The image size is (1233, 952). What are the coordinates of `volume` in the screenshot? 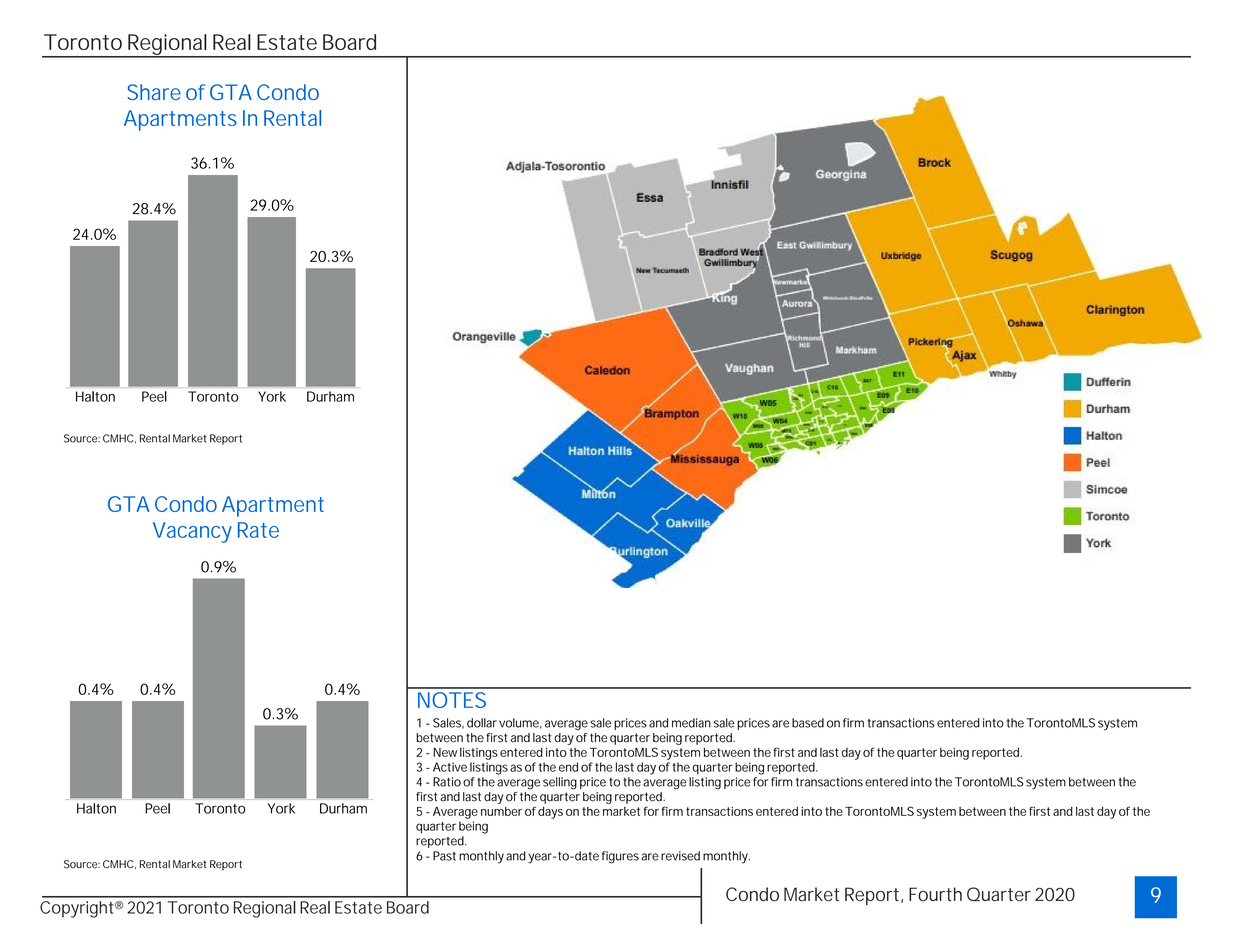 It's located at (519, 723).
